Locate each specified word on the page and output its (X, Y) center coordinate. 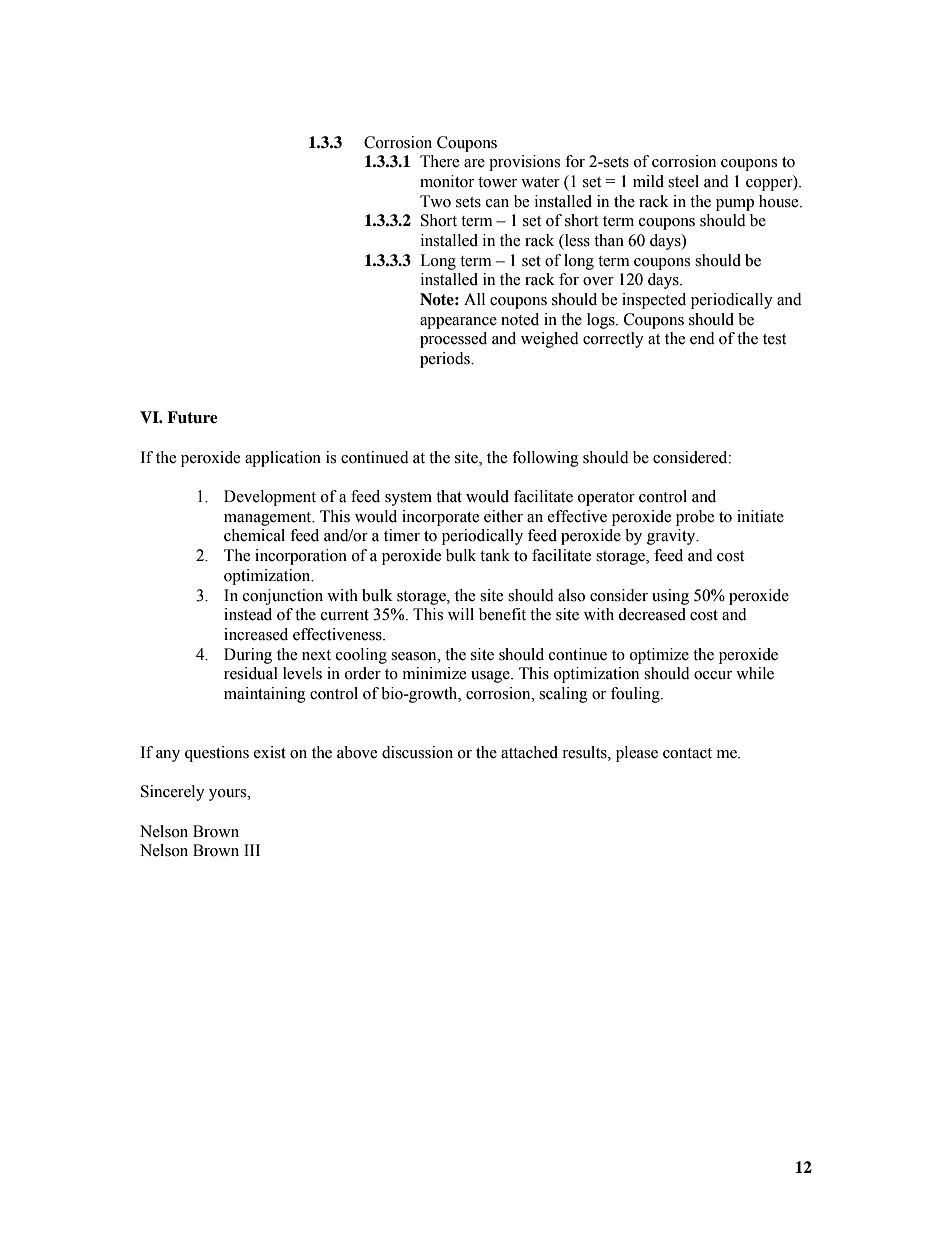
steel (683, 181)
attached (529, 752)
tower (497, 182)
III (252, 850)
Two (435, 201)
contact (687, 753)
